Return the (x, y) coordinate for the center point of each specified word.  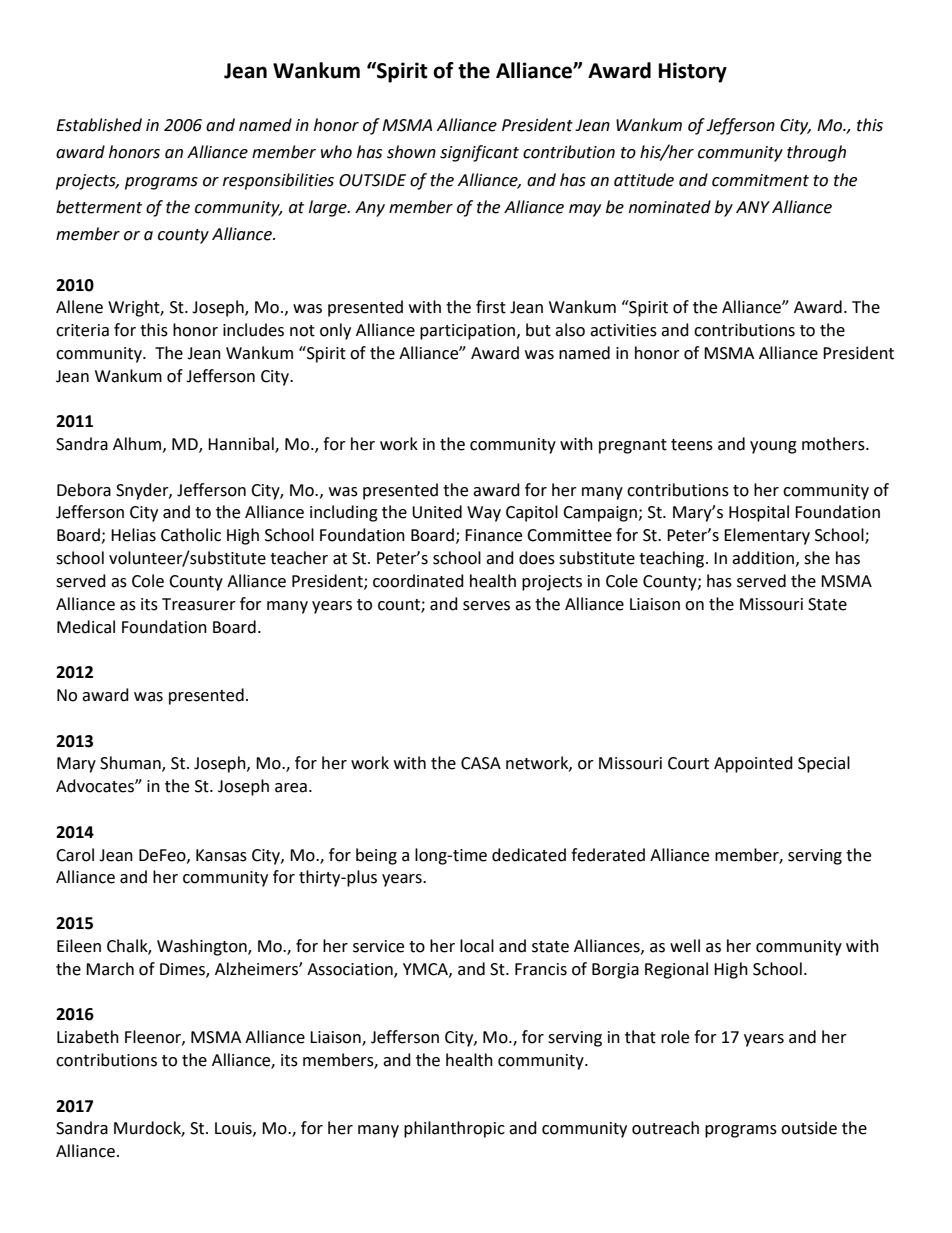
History (693, 72)
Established (99, 125)
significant (479, 153)
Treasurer (199, 604)
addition (763, 558)
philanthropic (454, 1129)
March (110, 969)
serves (486, 606)
